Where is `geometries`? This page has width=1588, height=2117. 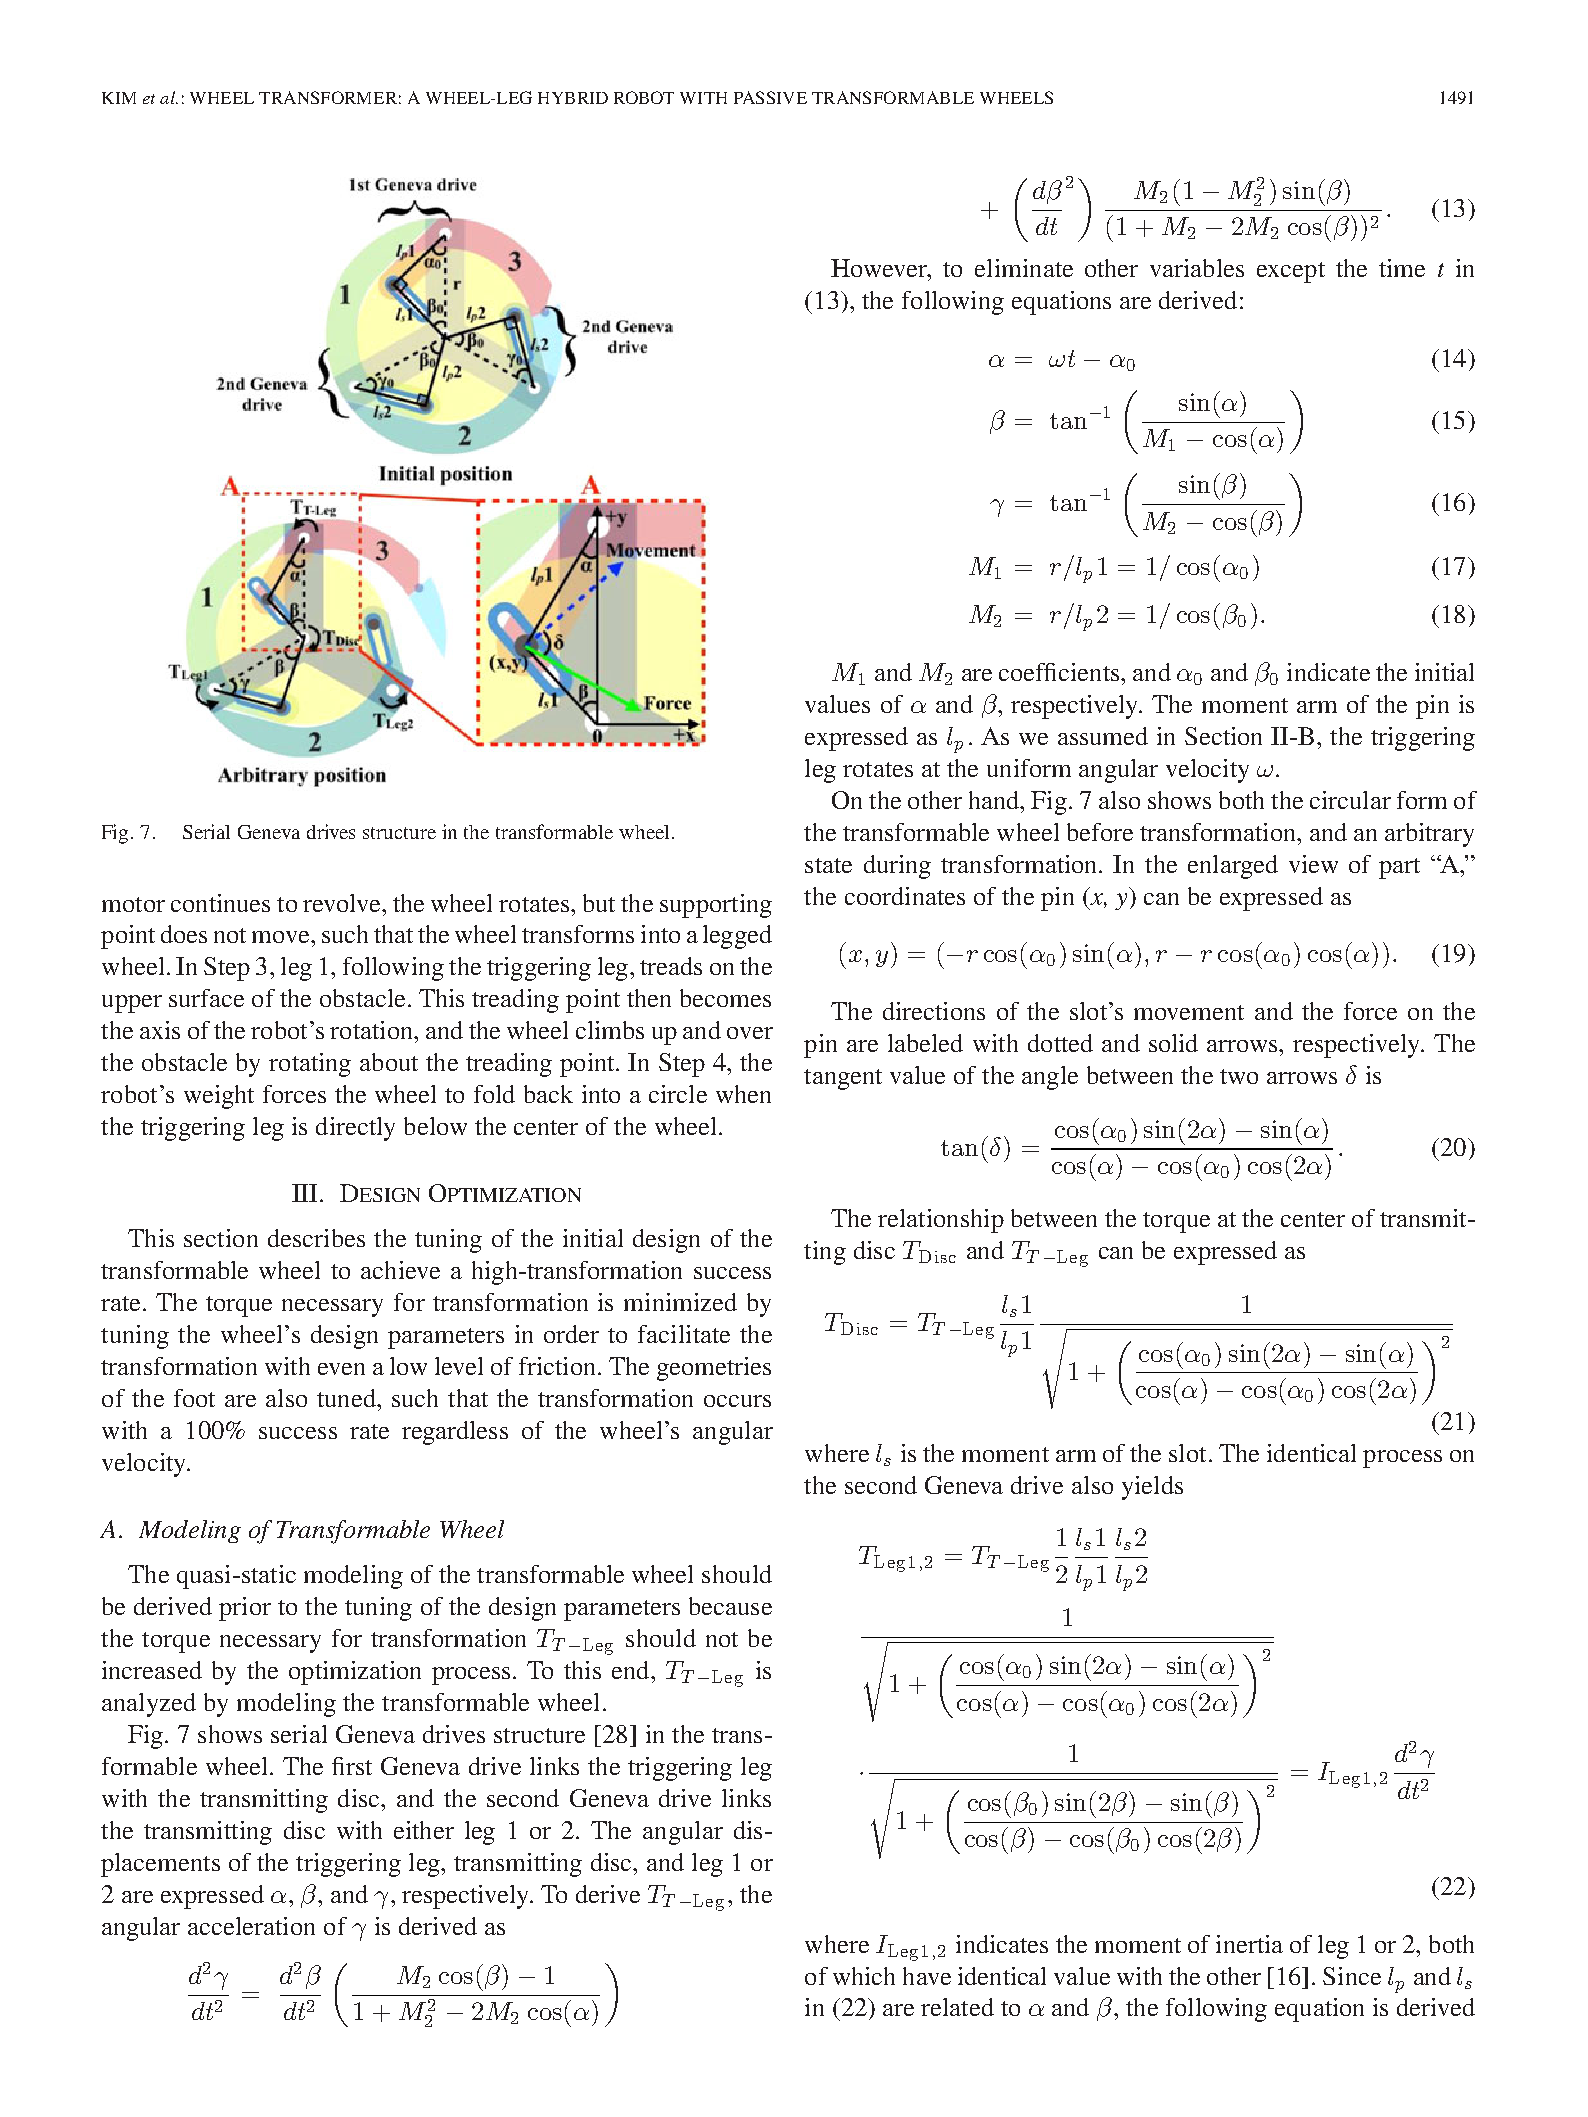 geometries is located at coordinates (714, 1369).
